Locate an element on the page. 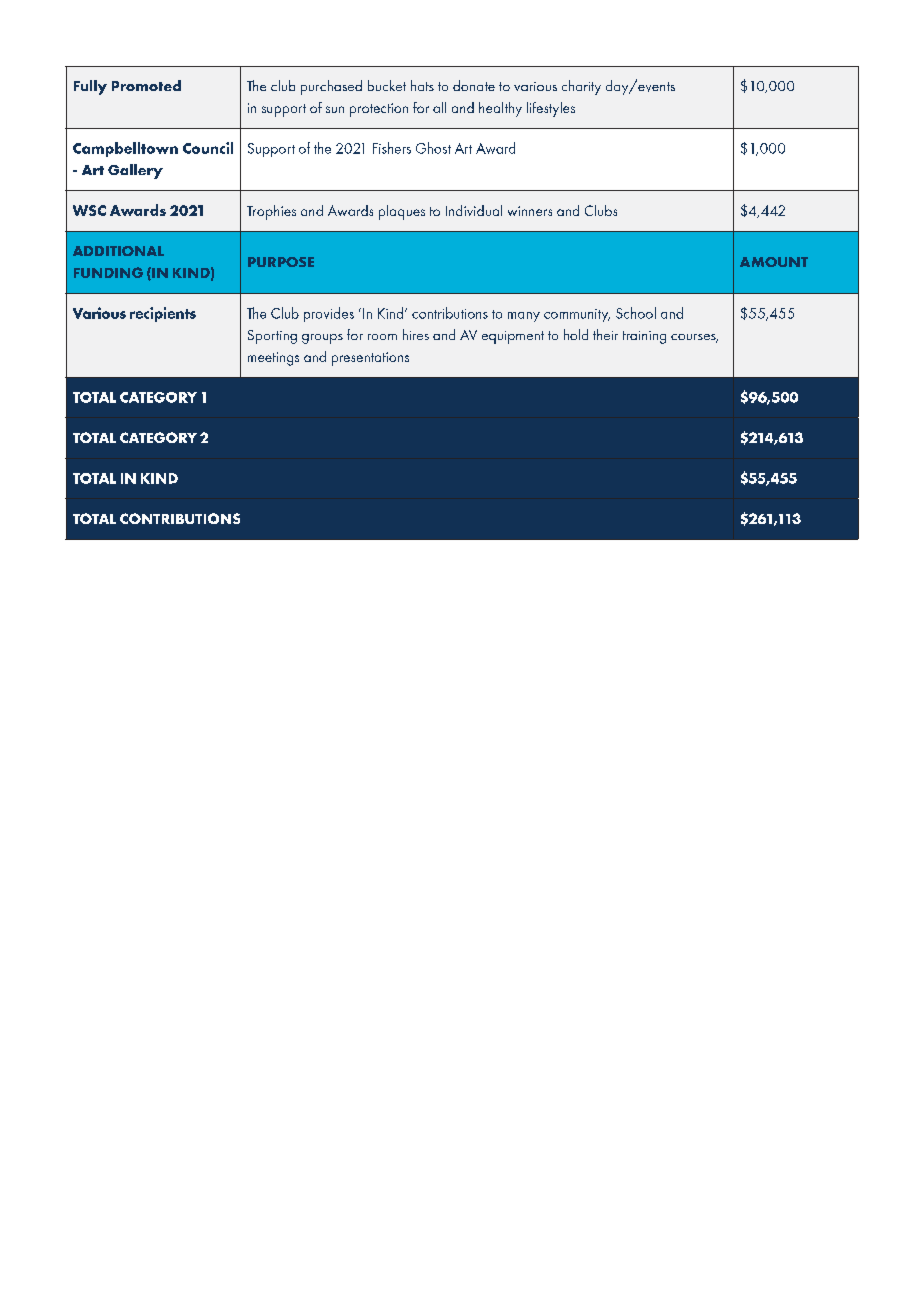  Promoted is located at coordinates (146, 85).
